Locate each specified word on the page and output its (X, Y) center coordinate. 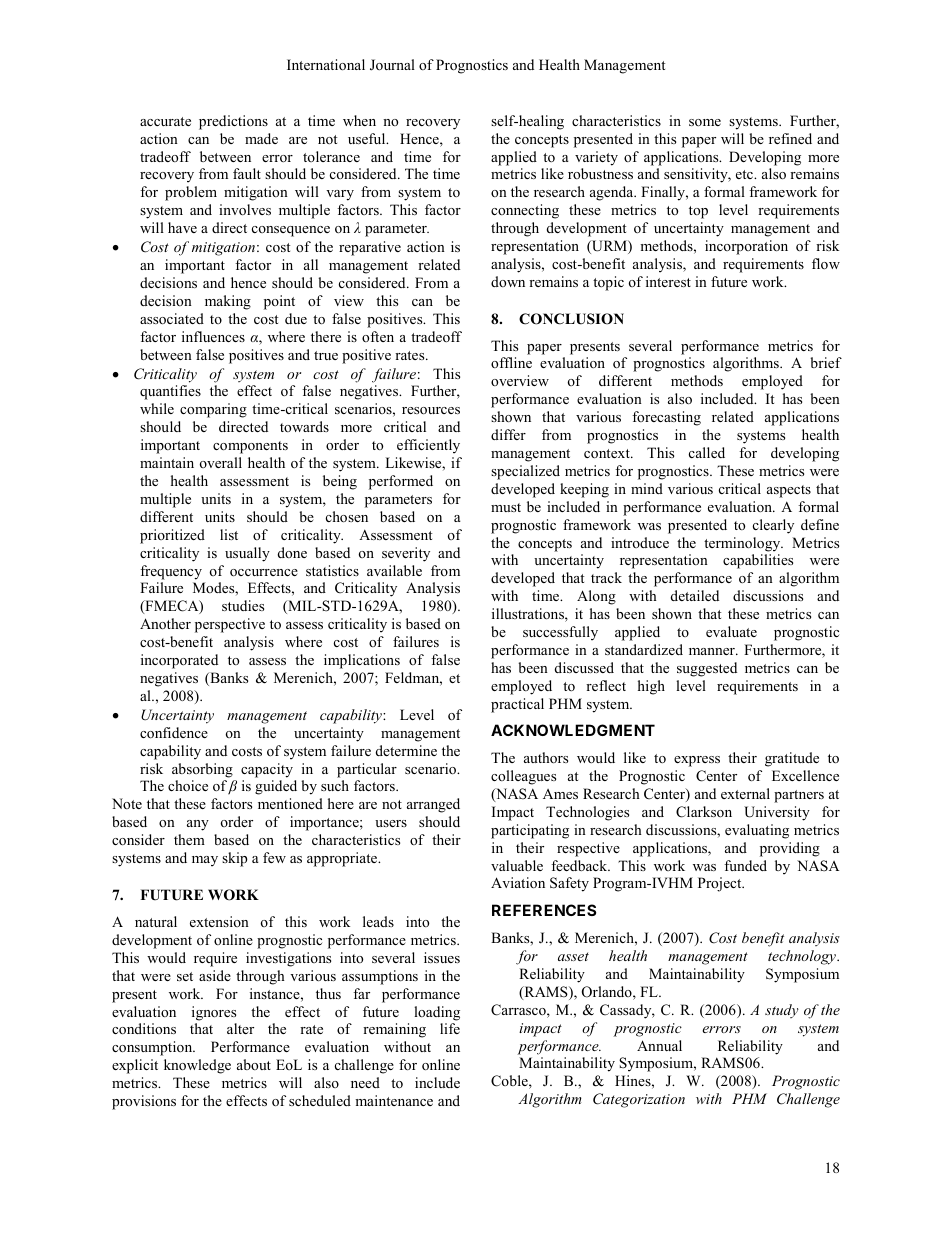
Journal (392, 65)
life (450, 1028)
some (705, 122)
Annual (659, 1045)
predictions (233, 122)
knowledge (197, 1066)
